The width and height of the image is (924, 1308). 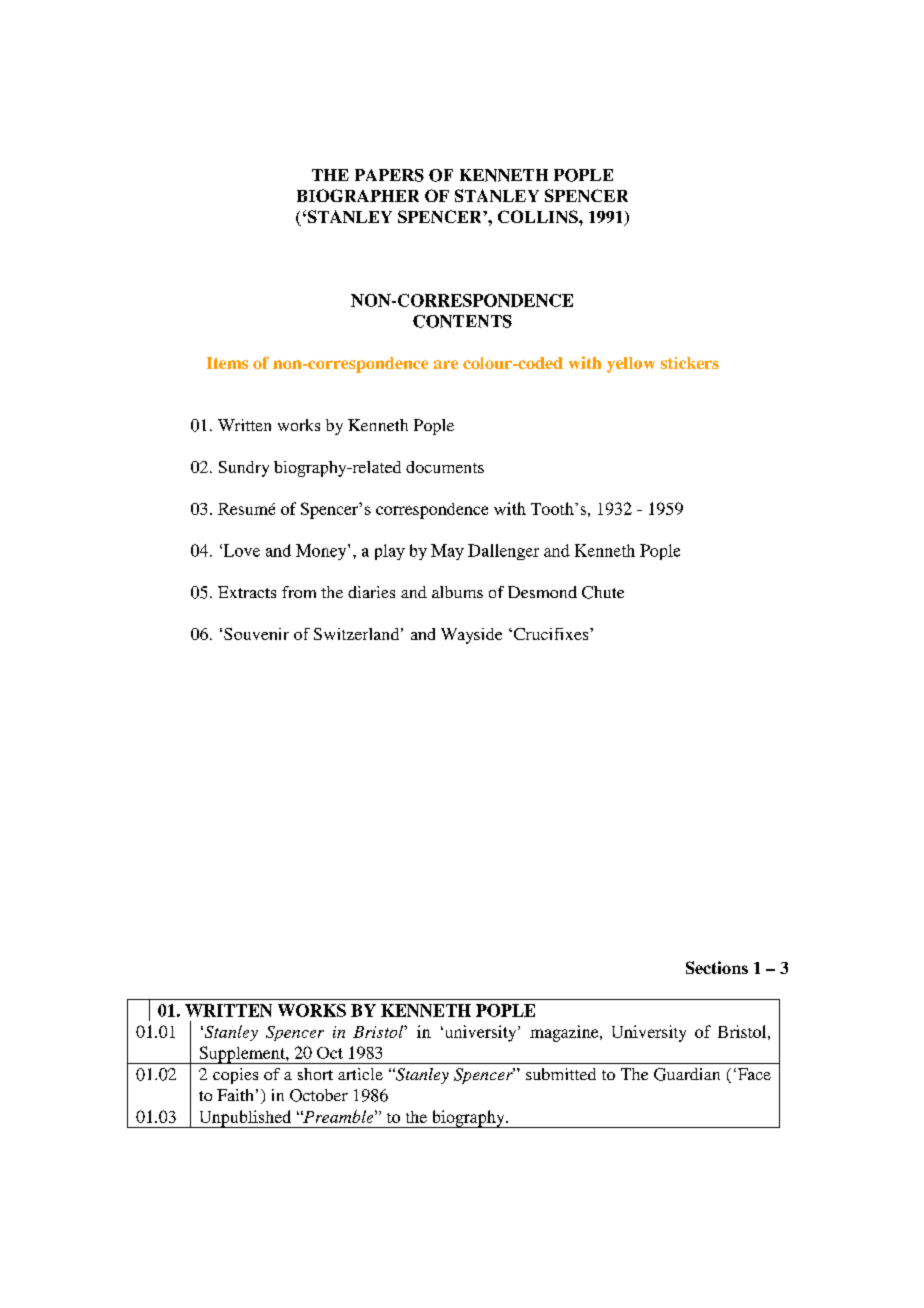 I want to click on stickers, so click(x=690, y=363).
